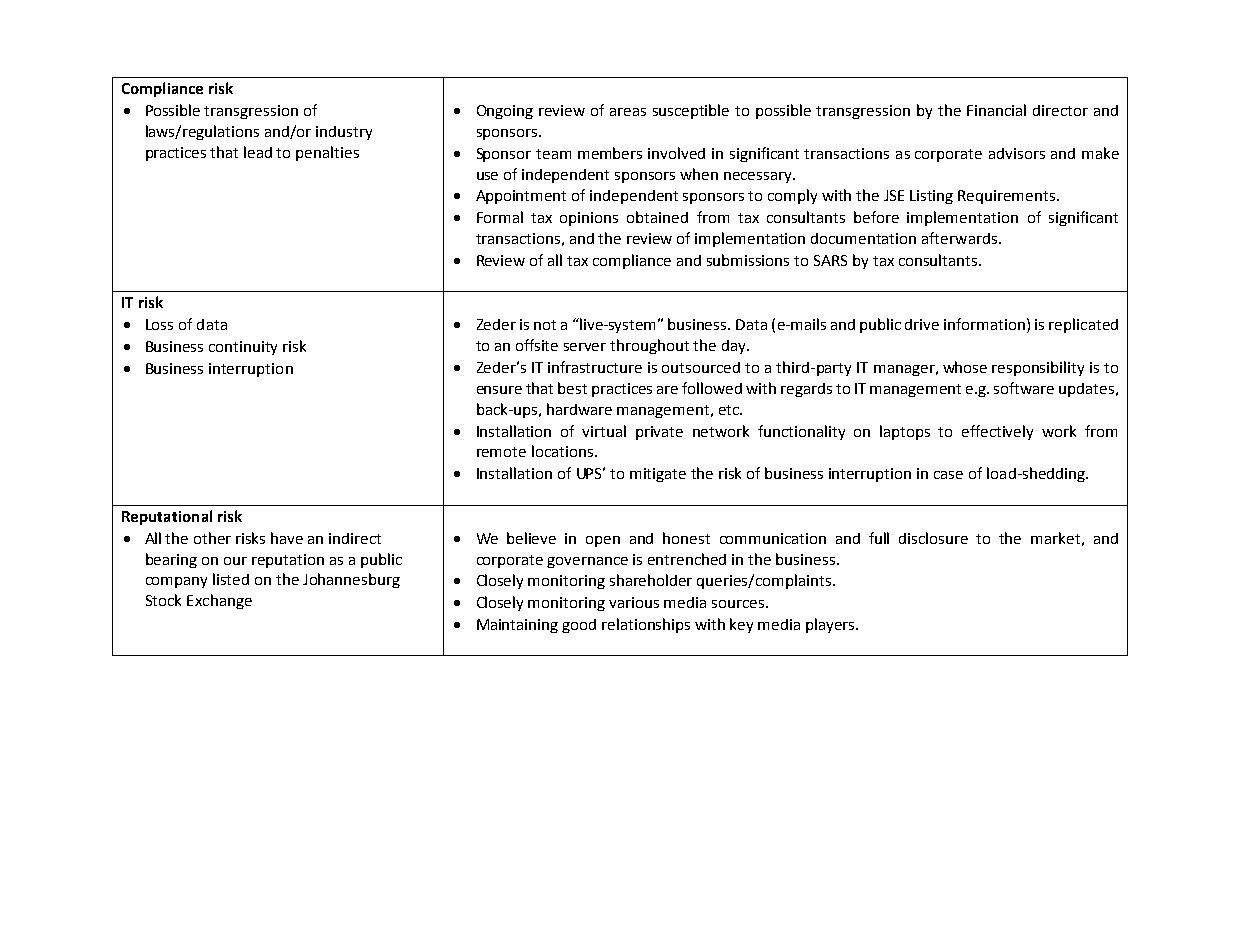  I want to click on players, so click(831, 625).
